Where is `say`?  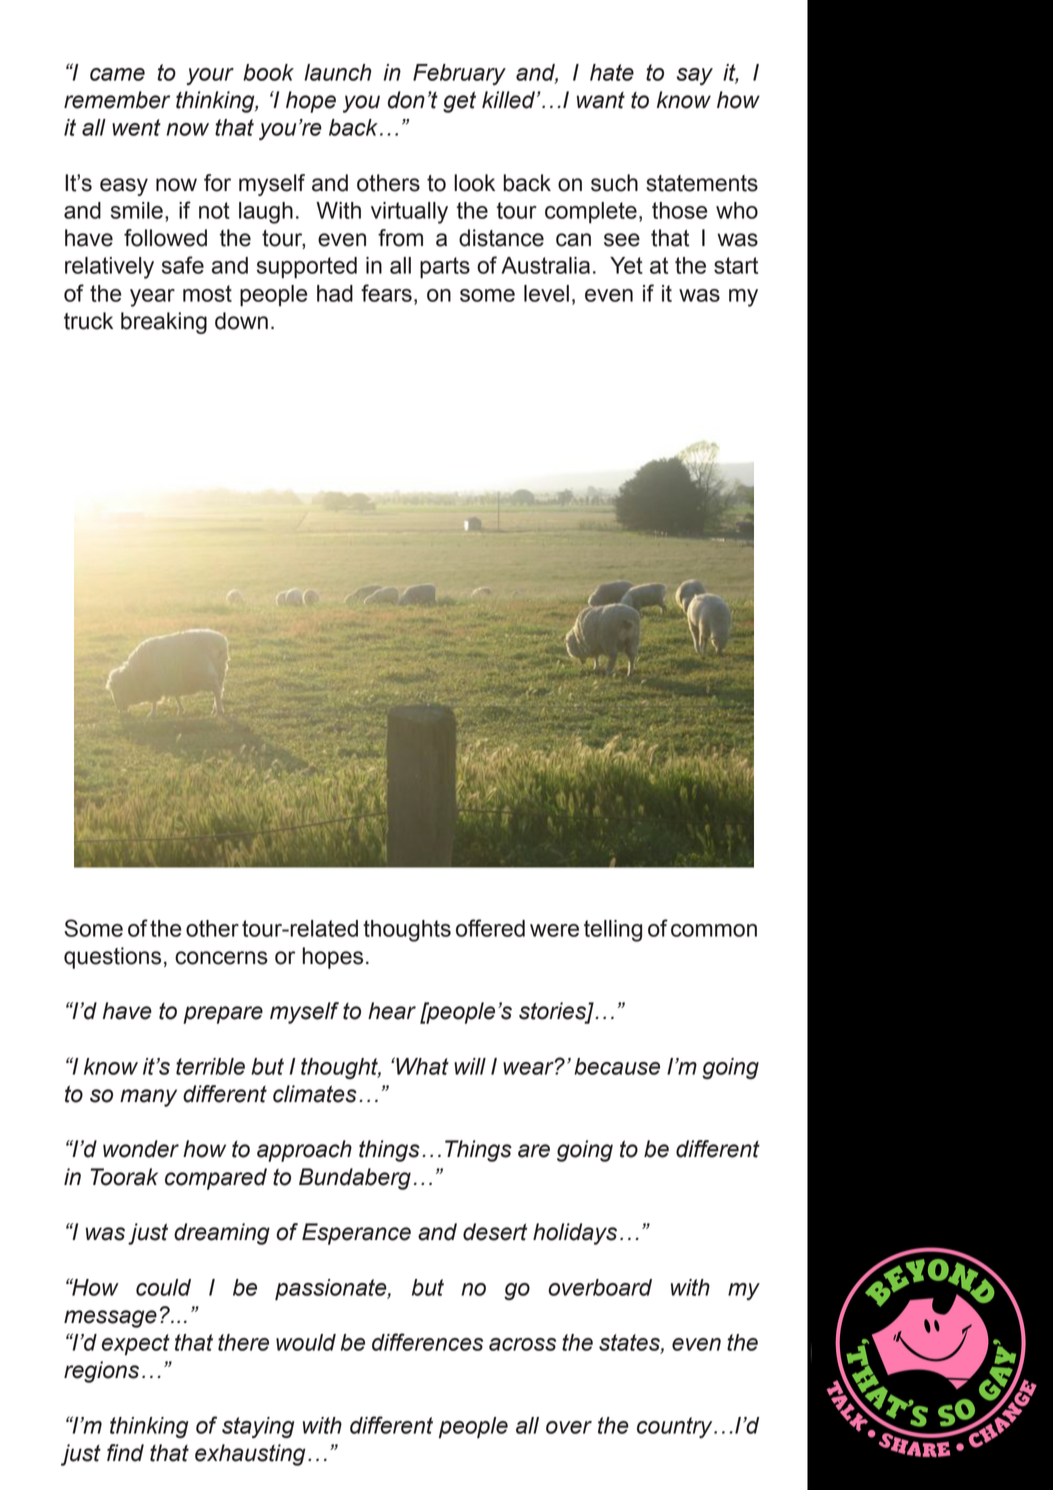
say is located at coordinates (694, 76).
